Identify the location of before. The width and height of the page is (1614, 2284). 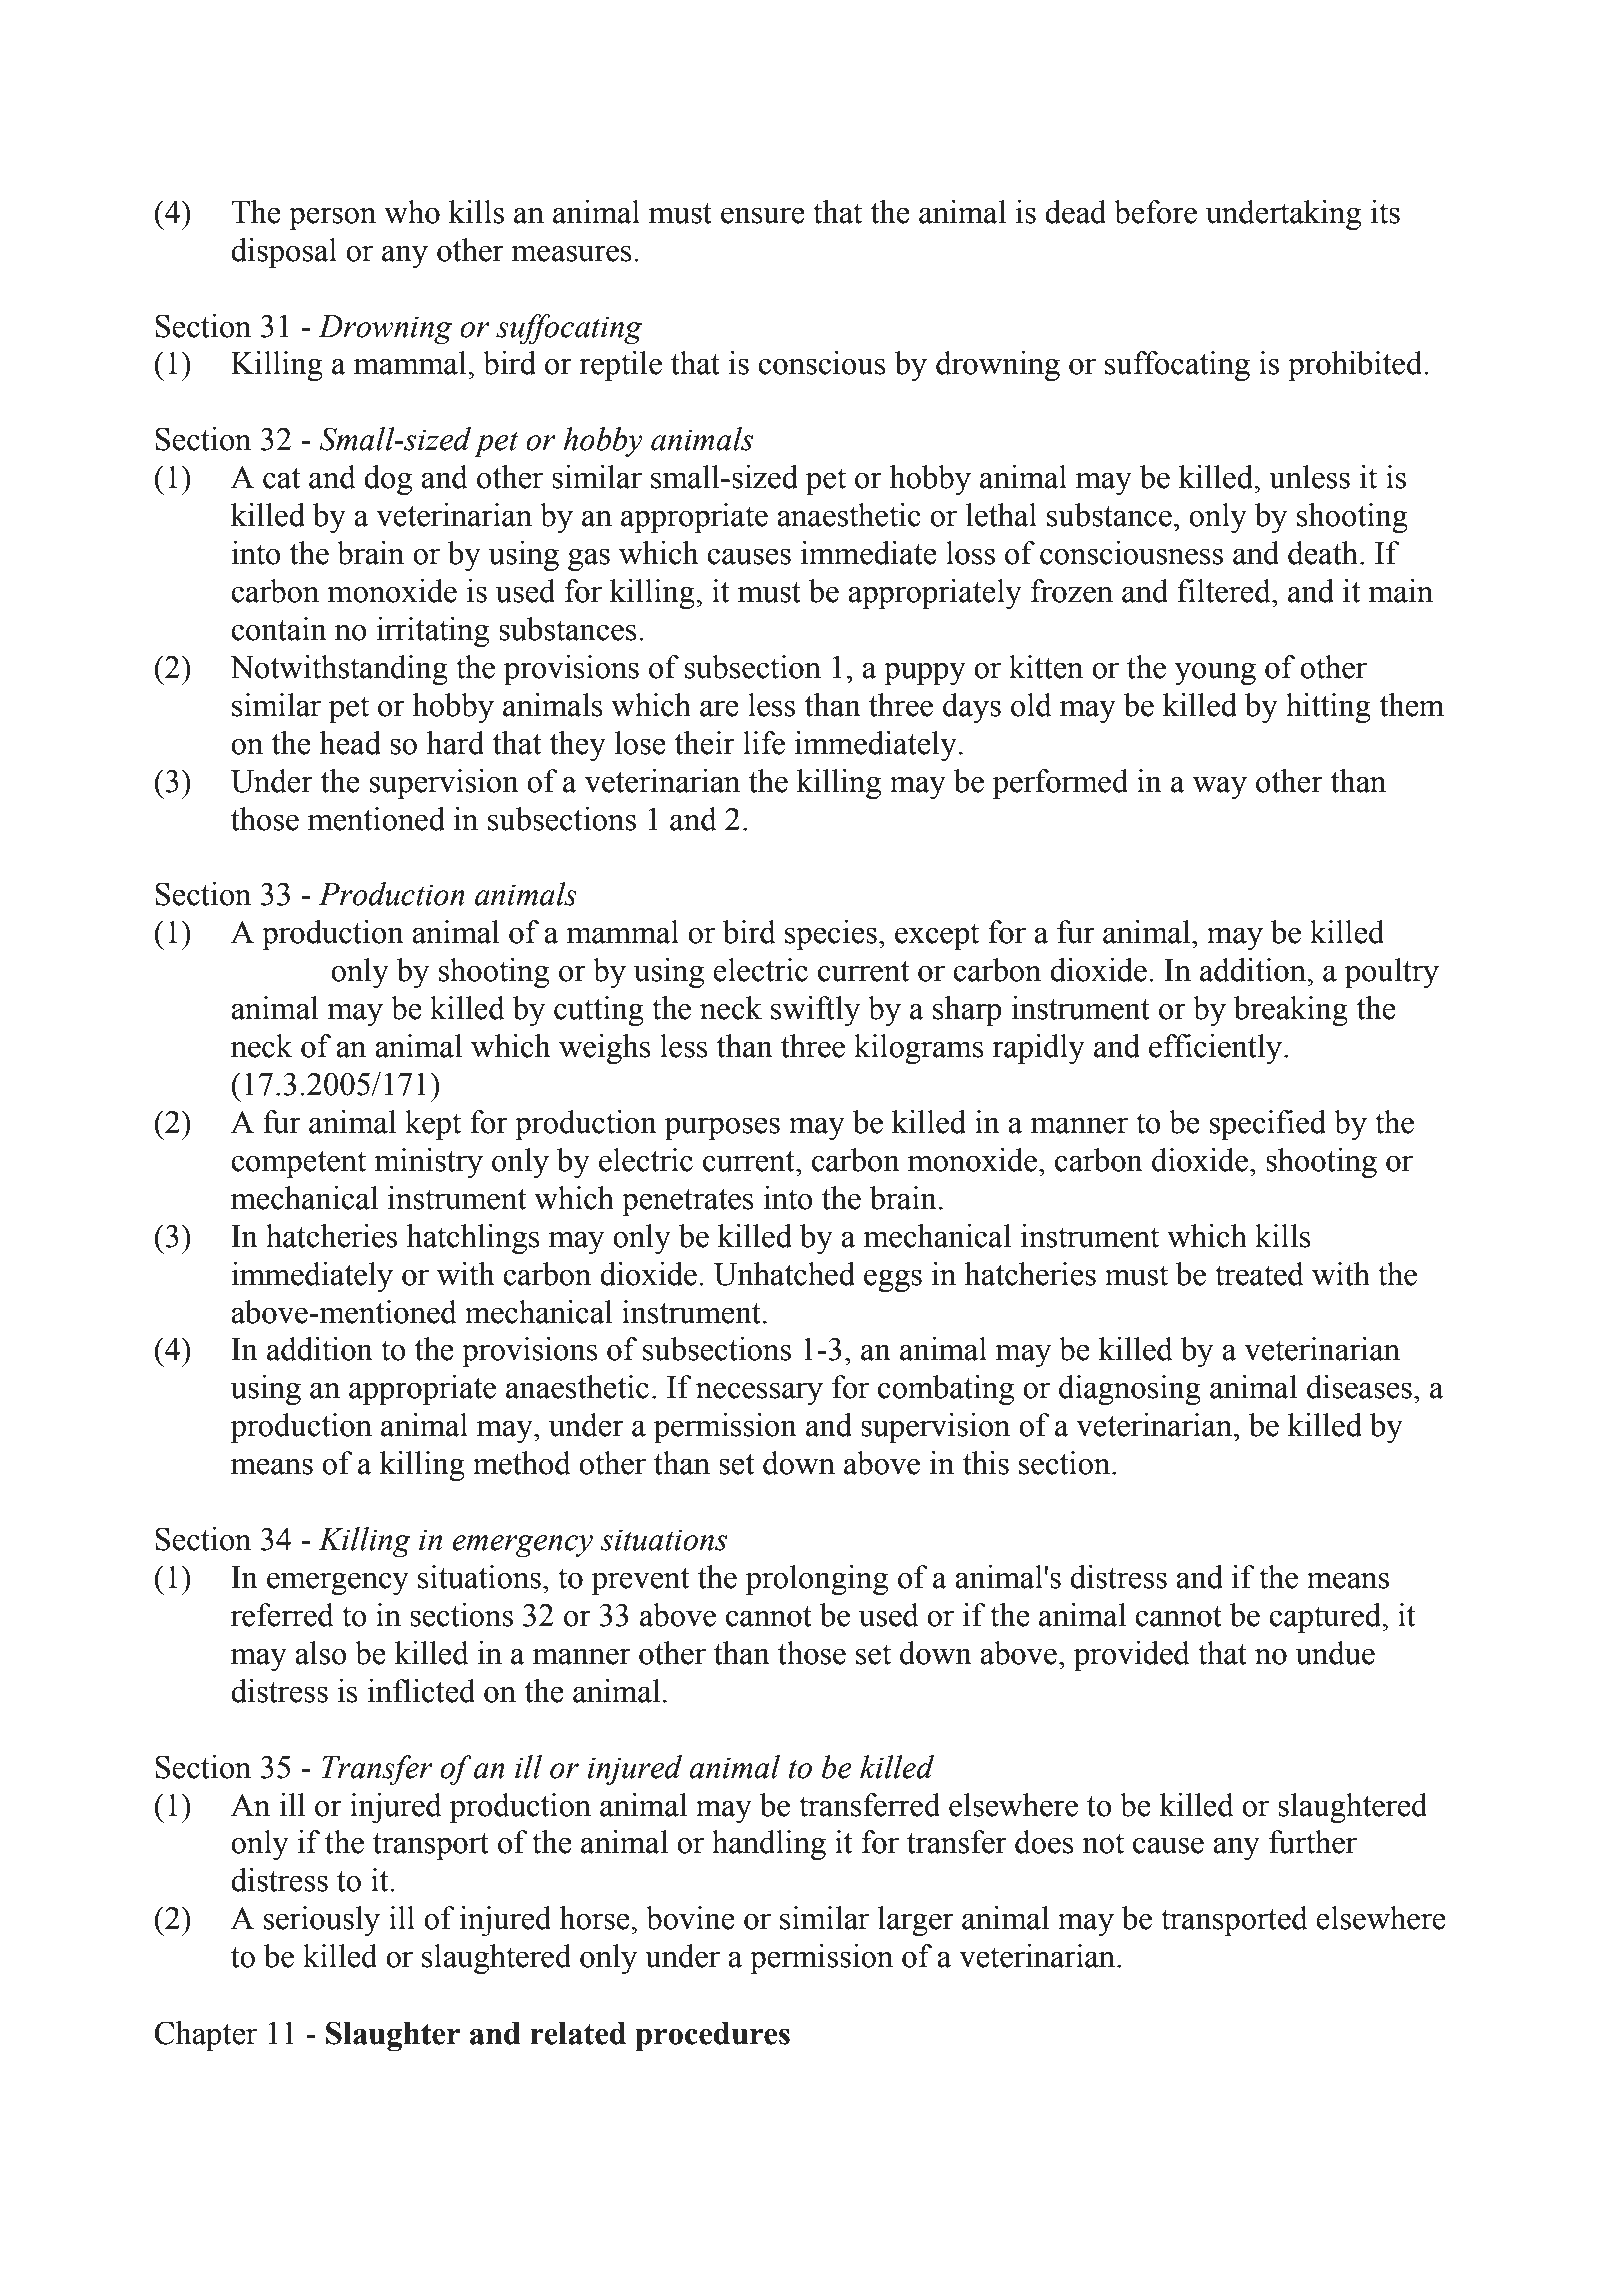
(1155, 212).
